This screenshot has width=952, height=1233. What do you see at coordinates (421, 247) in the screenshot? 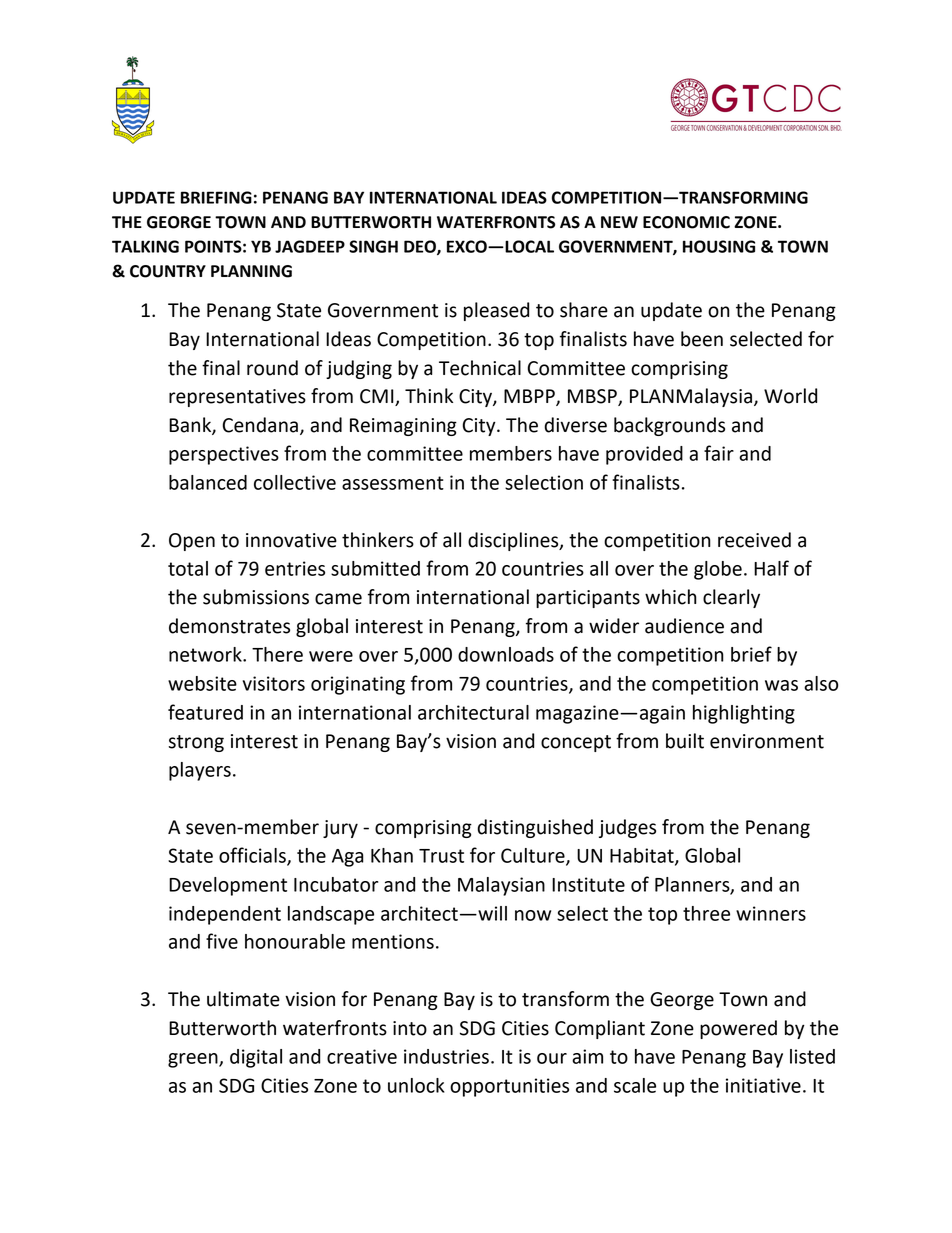
I see `DEO` at bounding box center [421, 247].
